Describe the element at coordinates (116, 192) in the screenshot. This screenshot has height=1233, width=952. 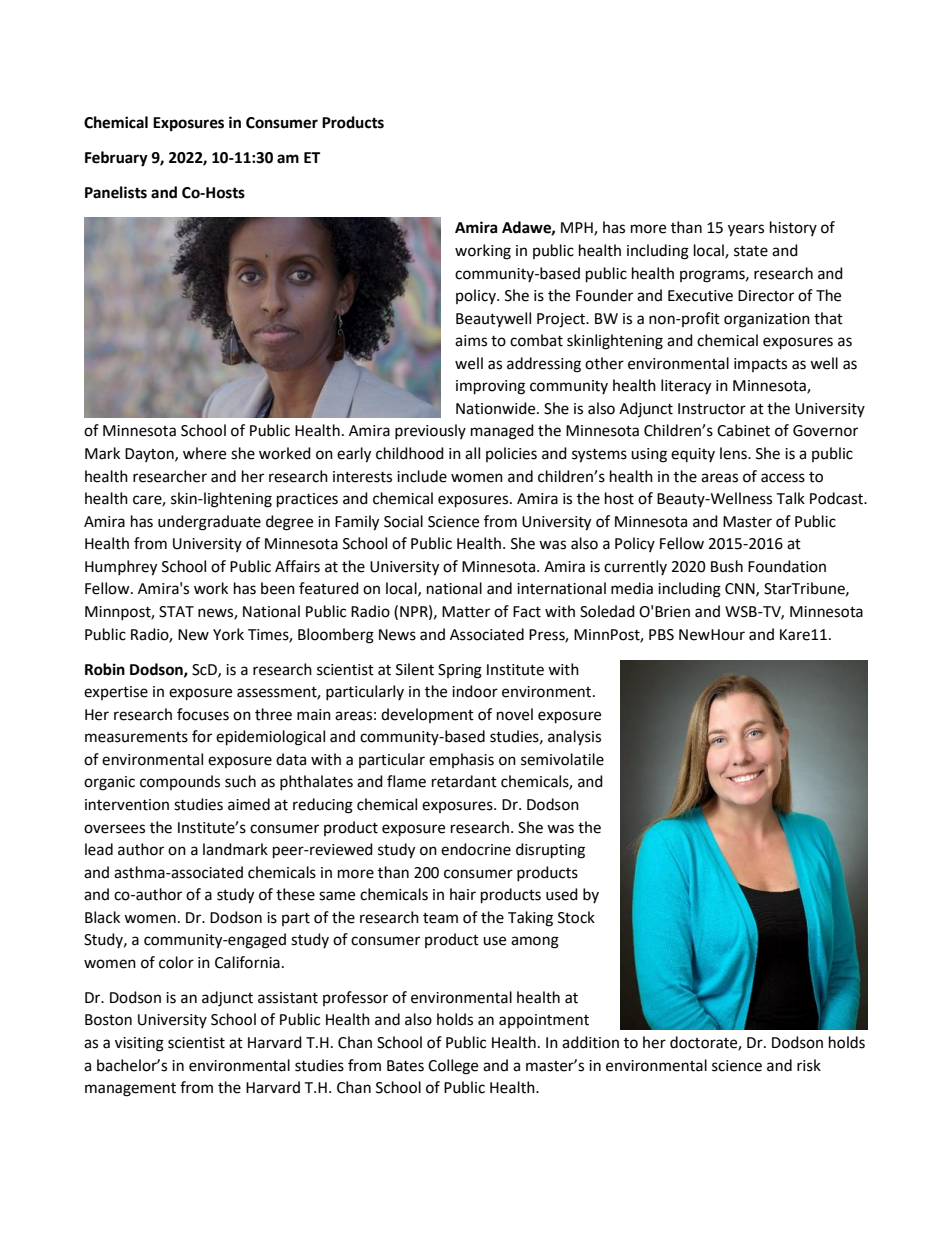
I see `Panelists` at that location.
